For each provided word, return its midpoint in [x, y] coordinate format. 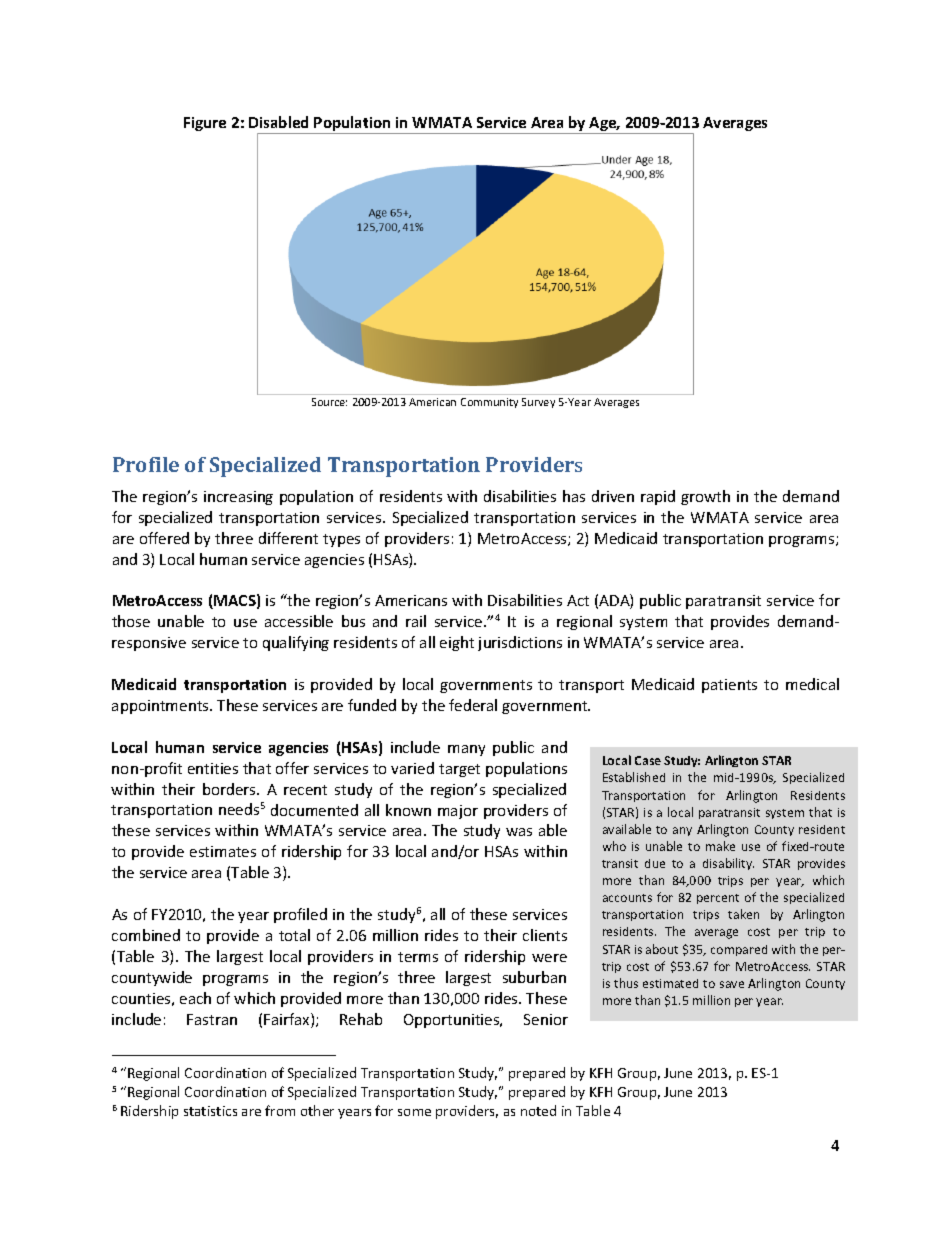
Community [489, 403]
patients [729, 686]
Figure [205, 124]
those [131, 621]
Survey [538, 403]
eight [457, 643]
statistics [210, 1111]
